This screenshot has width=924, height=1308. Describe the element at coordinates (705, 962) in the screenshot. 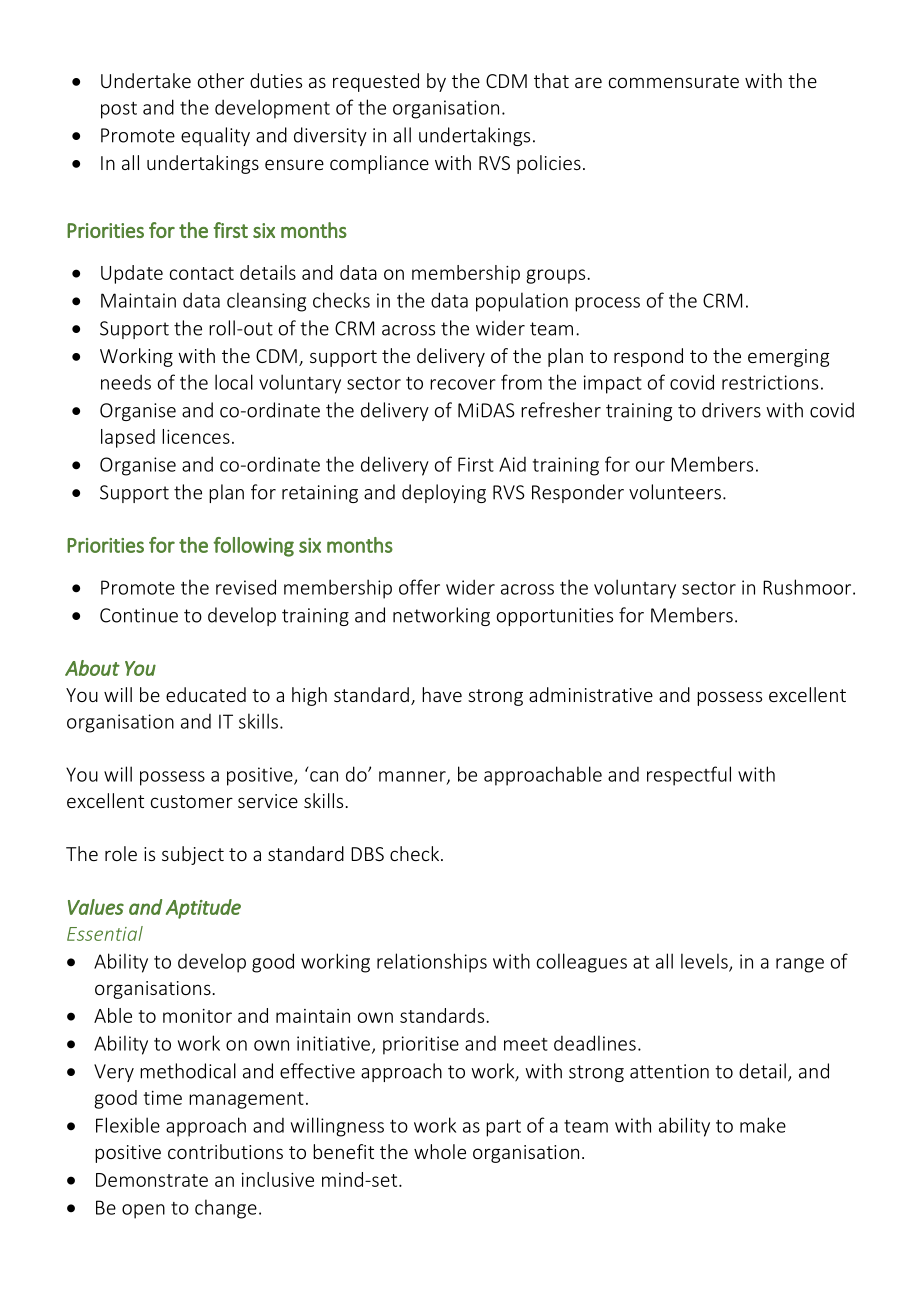

I see `levels` at that location.
